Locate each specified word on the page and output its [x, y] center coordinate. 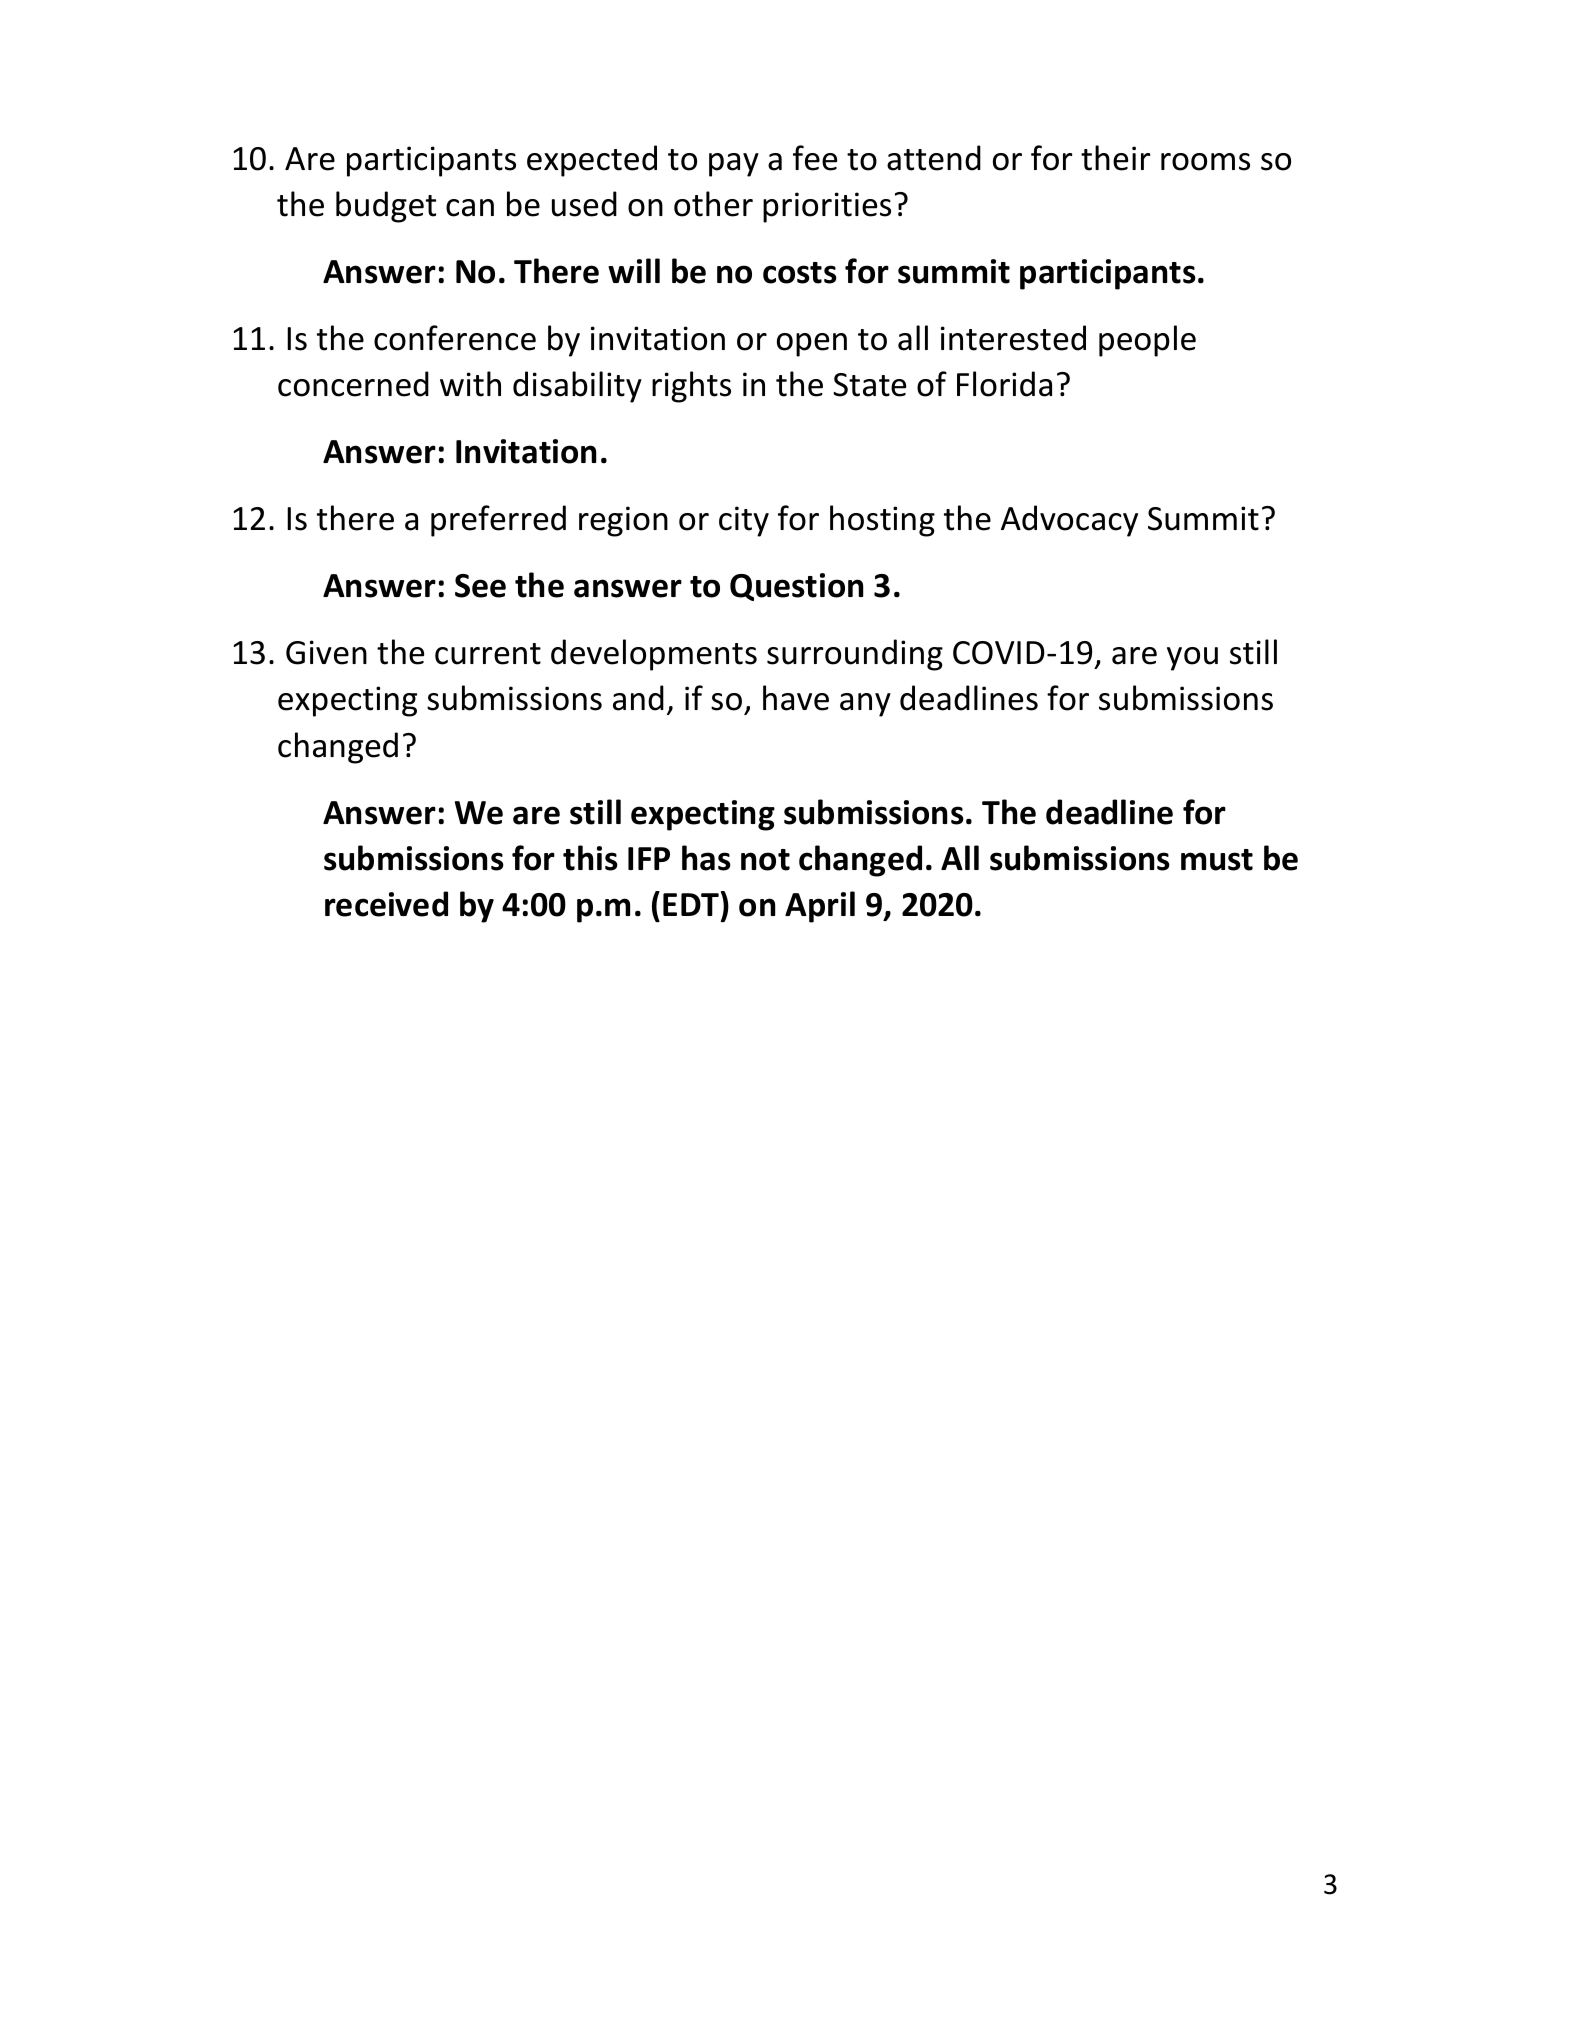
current [488, 654]
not [765, 860]
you [1192, 659]
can [470, 208]
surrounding [855, 655]
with [470, 384]
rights [691, 387]
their [1115, 158]
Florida [1004, 384]
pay [734, 165]
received [386, 904]
